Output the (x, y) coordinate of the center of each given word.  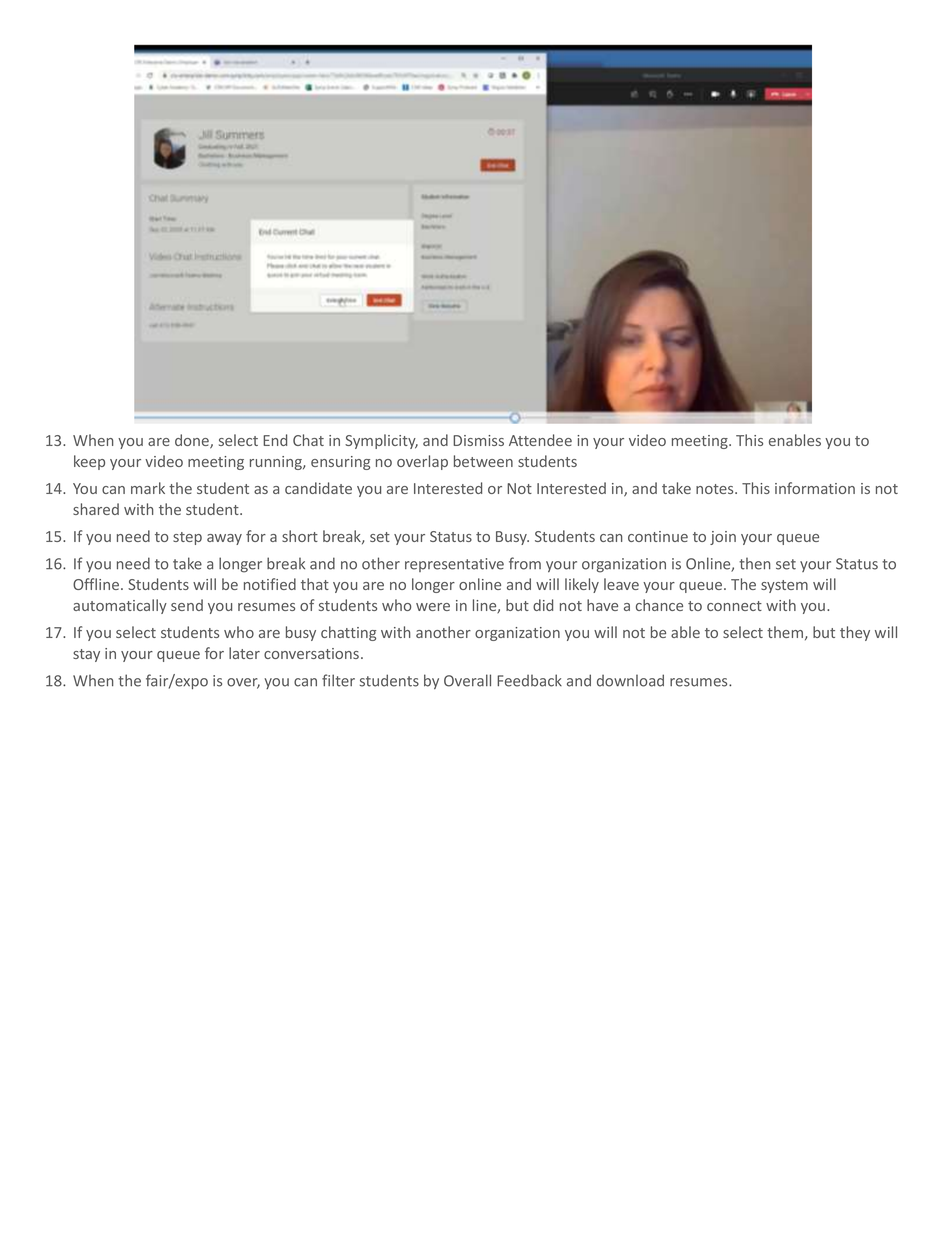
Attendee (540, 440)
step (187, 538)
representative (454, 565)
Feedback (529, 680)
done (193, 441)
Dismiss (478, 440)
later (244, 653)
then (755, 563)
